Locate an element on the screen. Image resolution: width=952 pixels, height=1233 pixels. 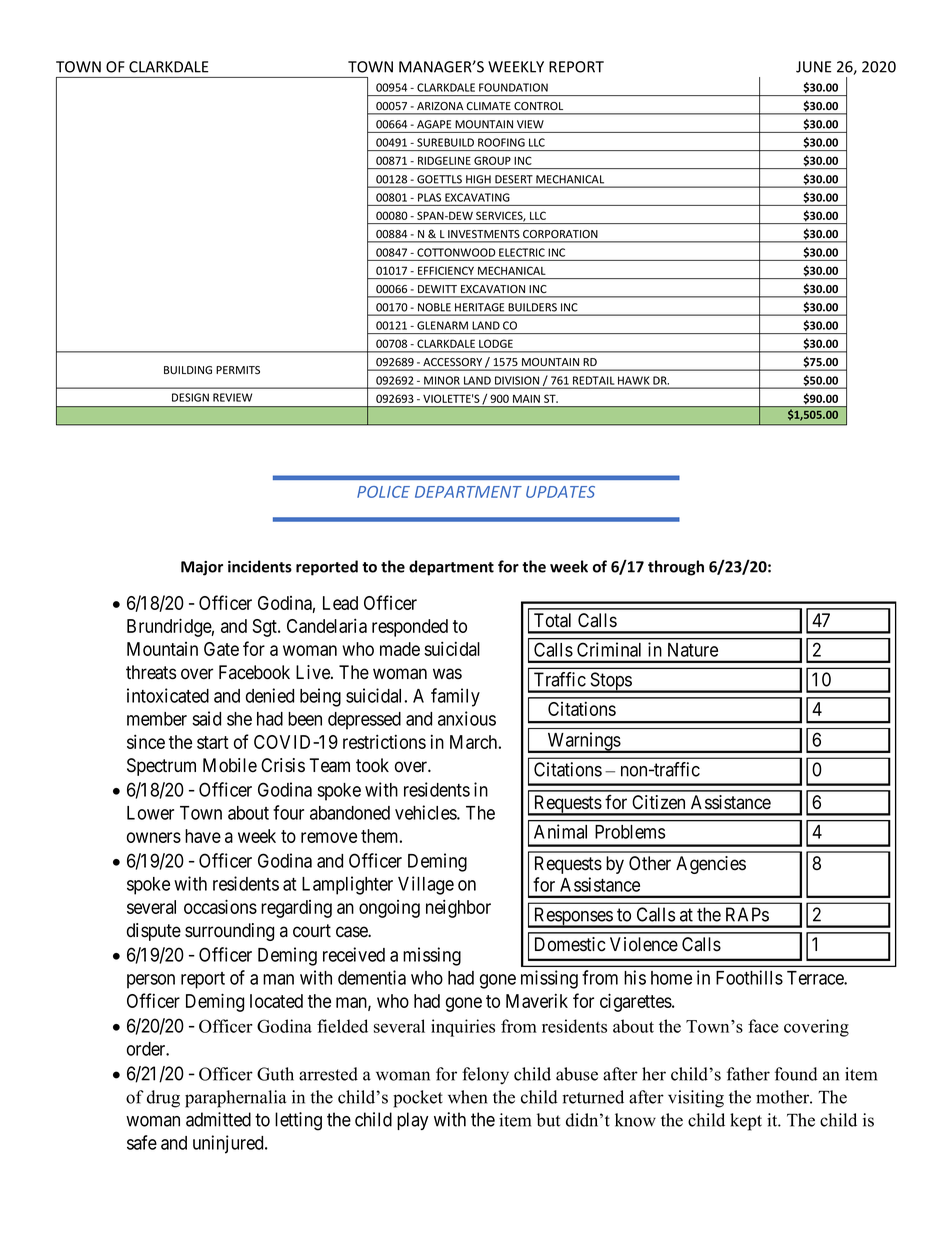
HAWK is located at coordinates (633, 380).
